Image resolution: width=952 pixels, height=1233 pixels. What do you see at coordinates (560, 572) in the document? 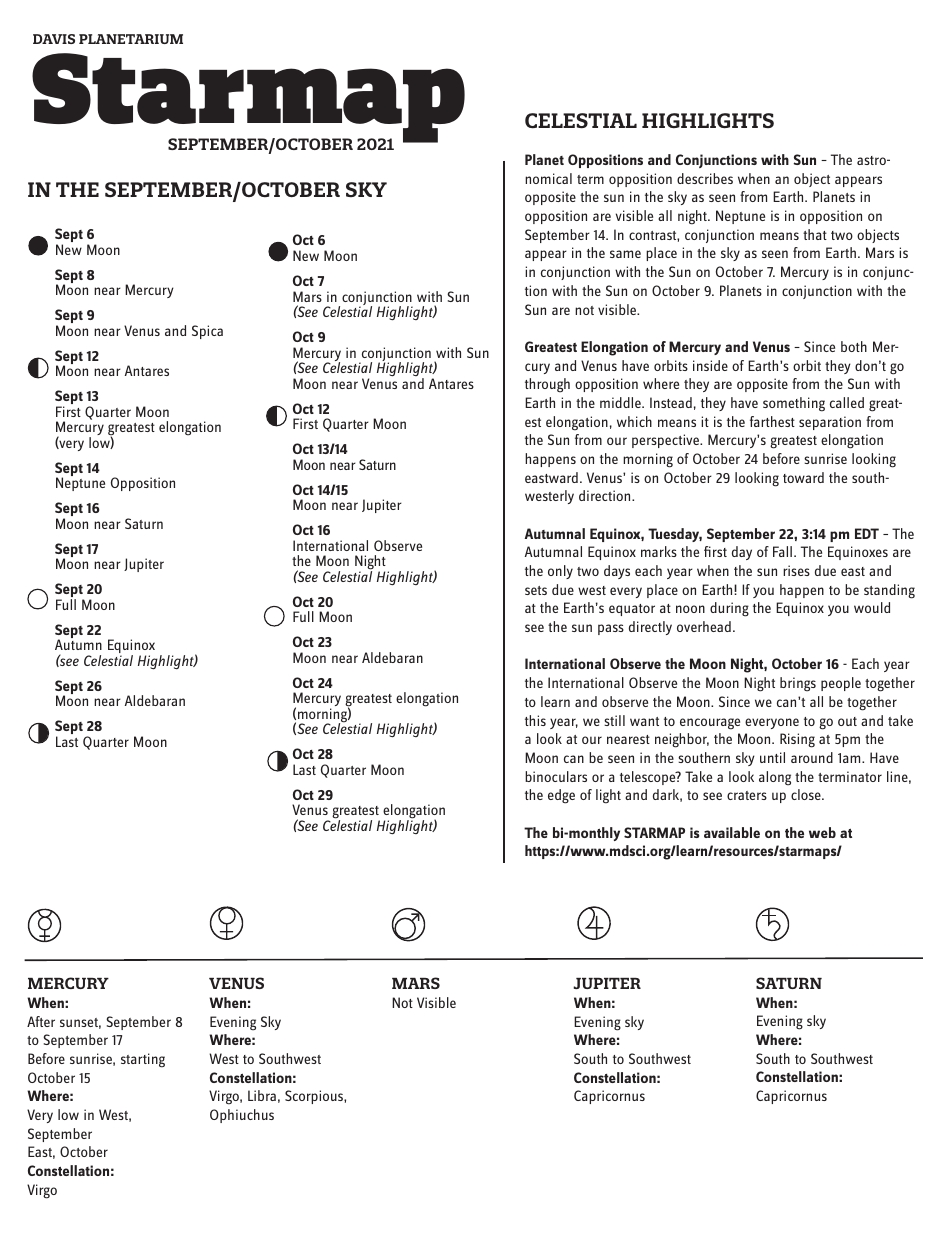
I see `only` at bounding box center [560, 572].
